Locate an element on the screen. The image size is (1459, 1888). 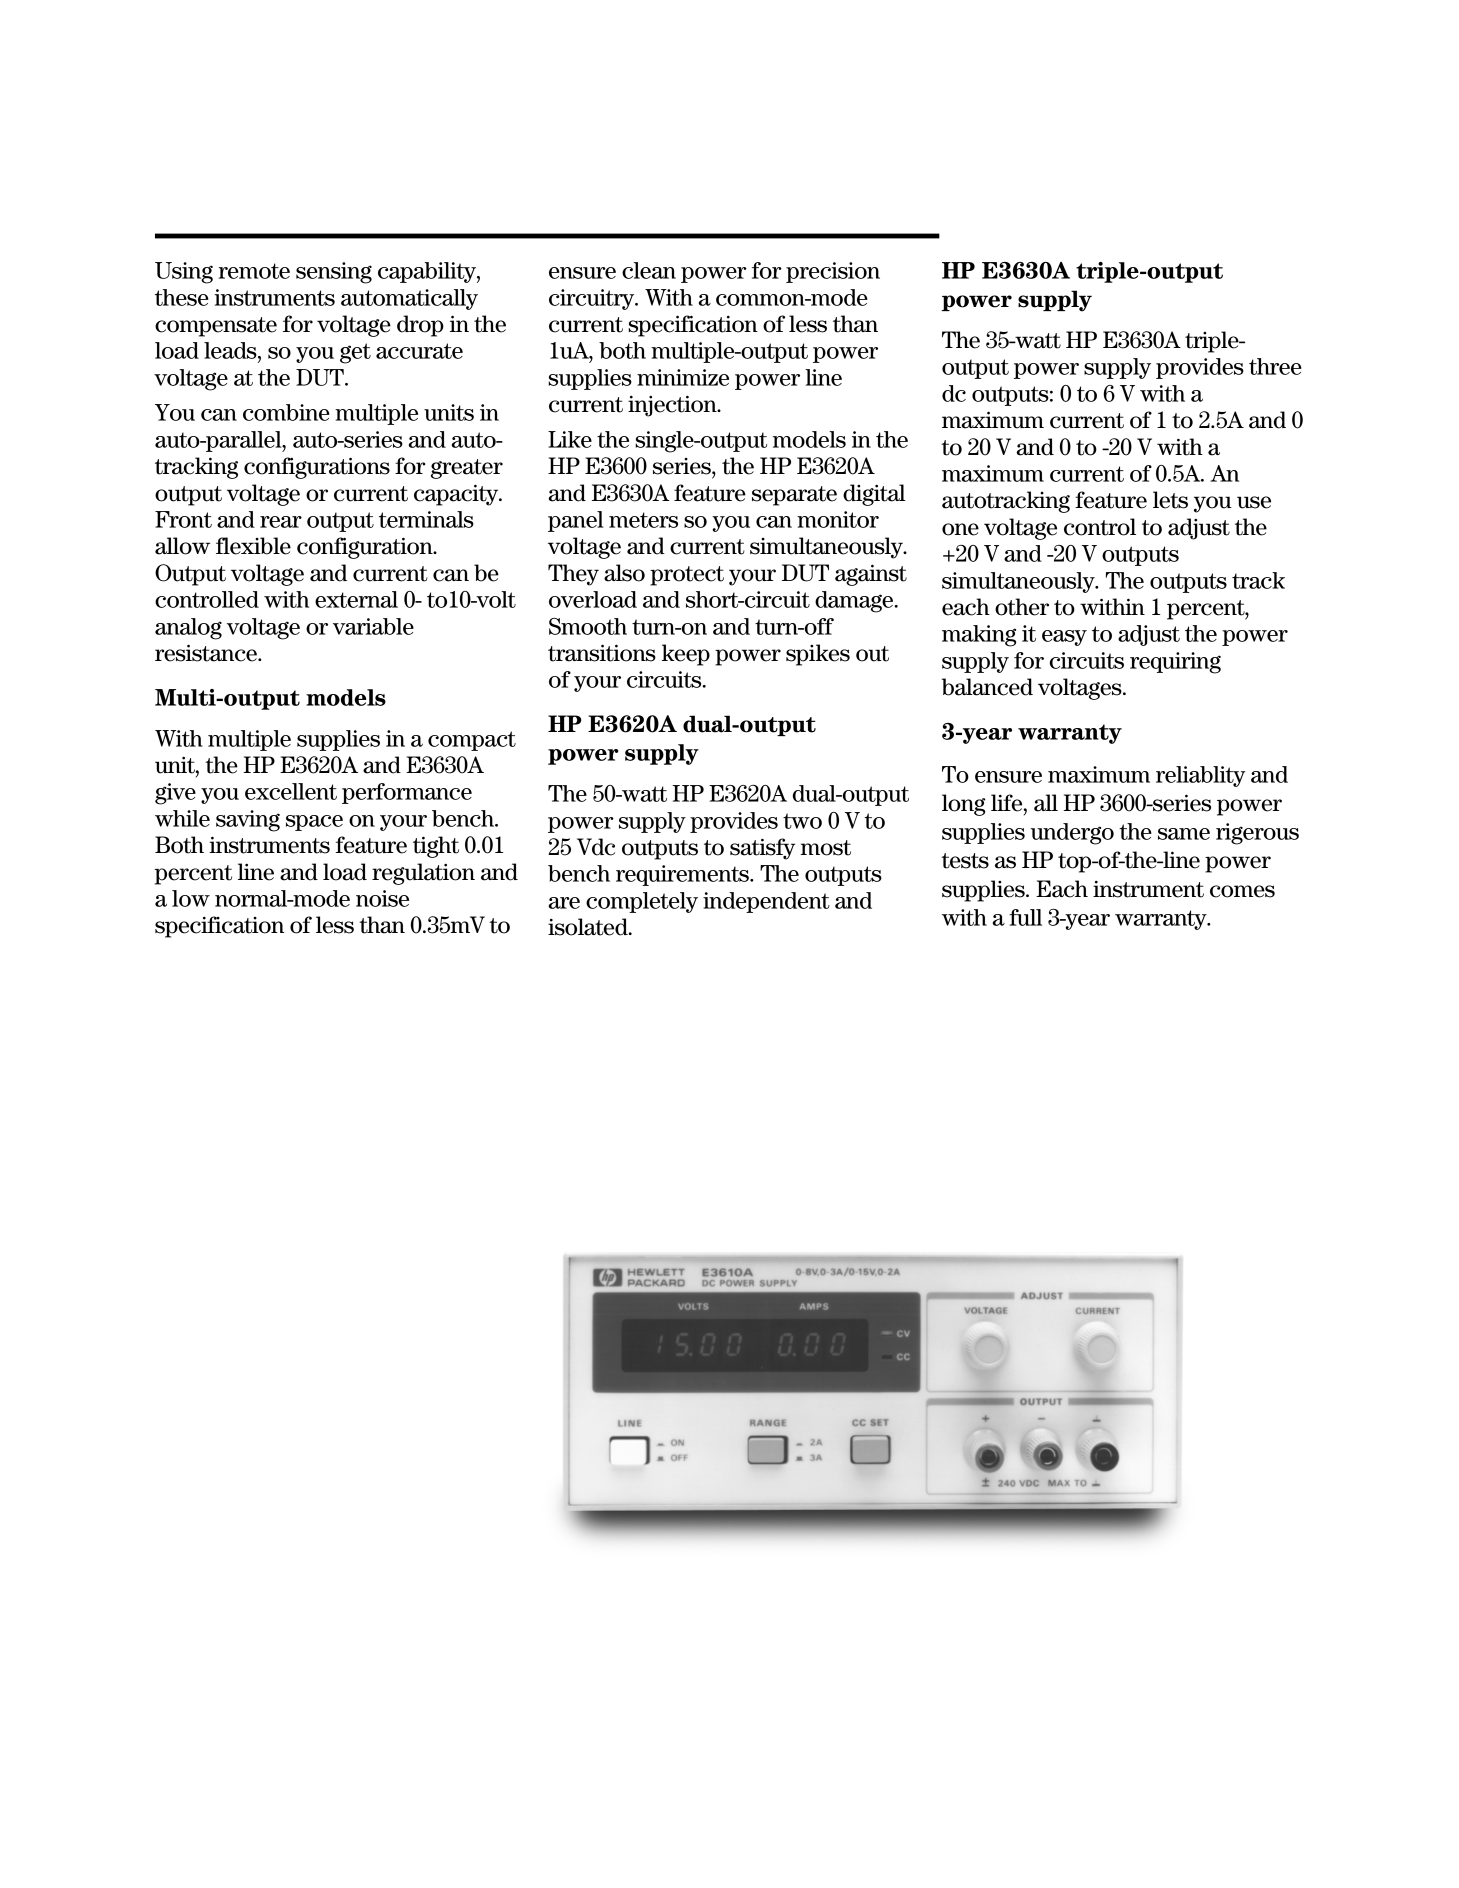
resistance is located at coordinates (207, 653).
